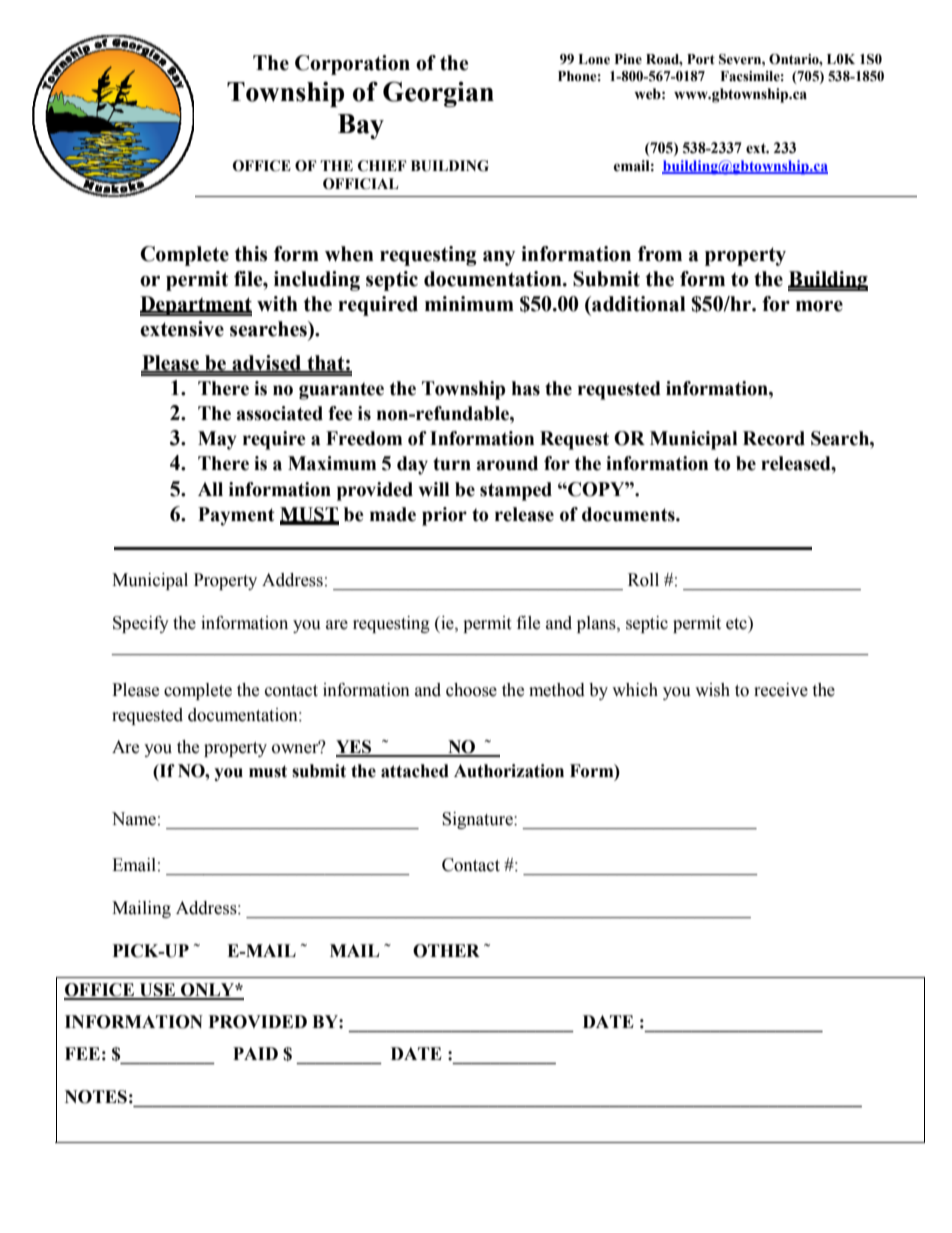  I want to click on wish, so click(712, 690).
